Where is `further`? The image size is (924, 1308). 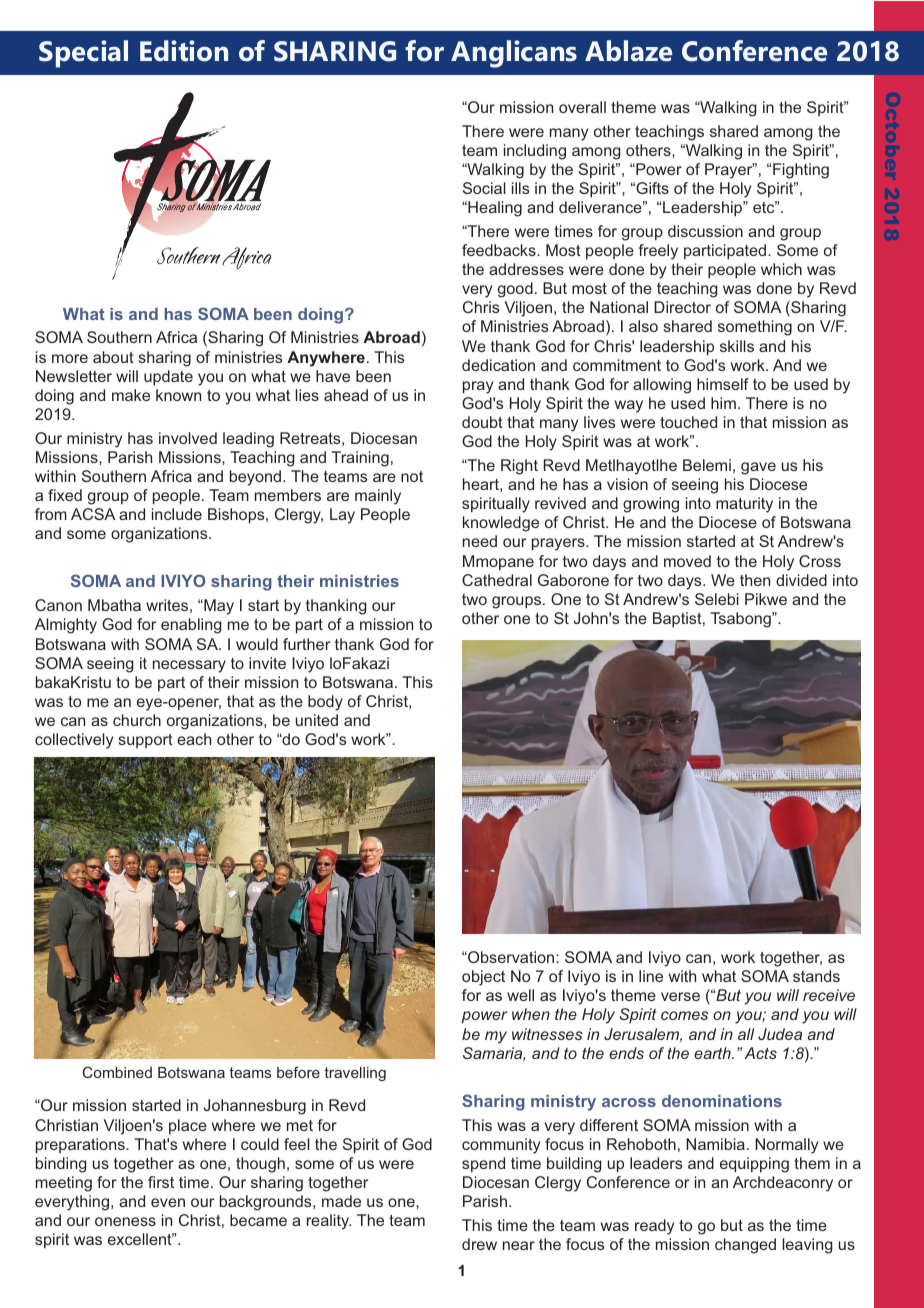
further is located at coordinates (306, 644).
